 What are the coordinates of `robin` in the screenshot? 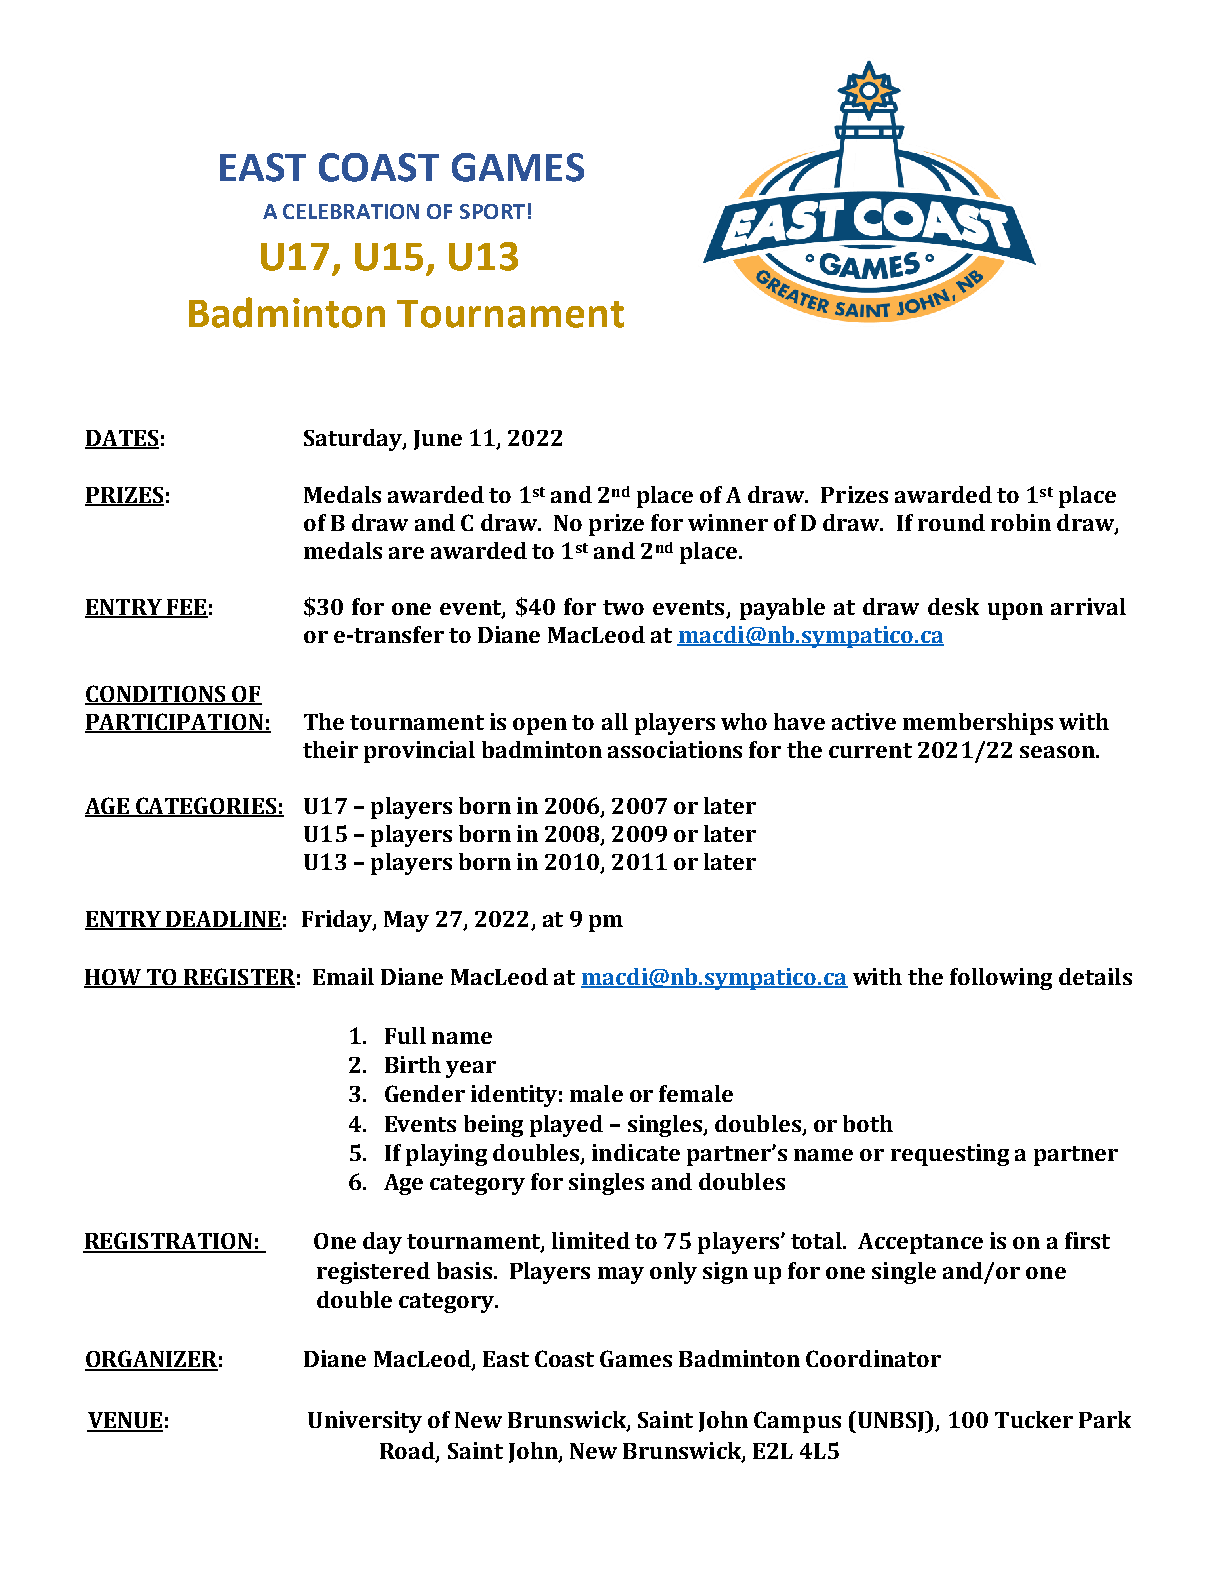 It's located at (1021, 522).
